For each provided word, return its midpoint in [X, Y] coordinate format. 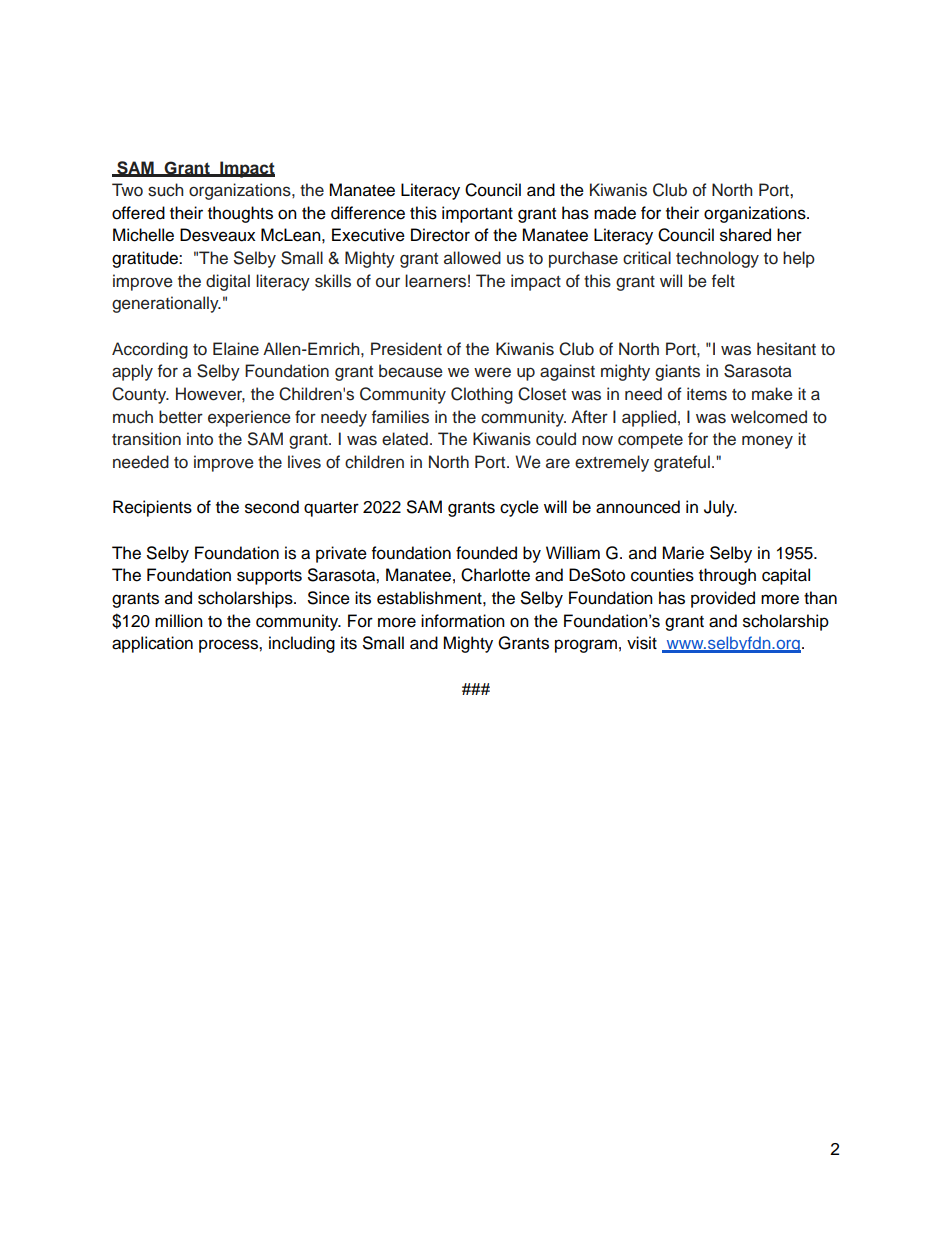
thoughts [240, 214]
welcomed [769, 417]
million [179, 621]
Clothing [482, 395]
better [181, 417]
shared [745, 235]
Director [440, 235]
